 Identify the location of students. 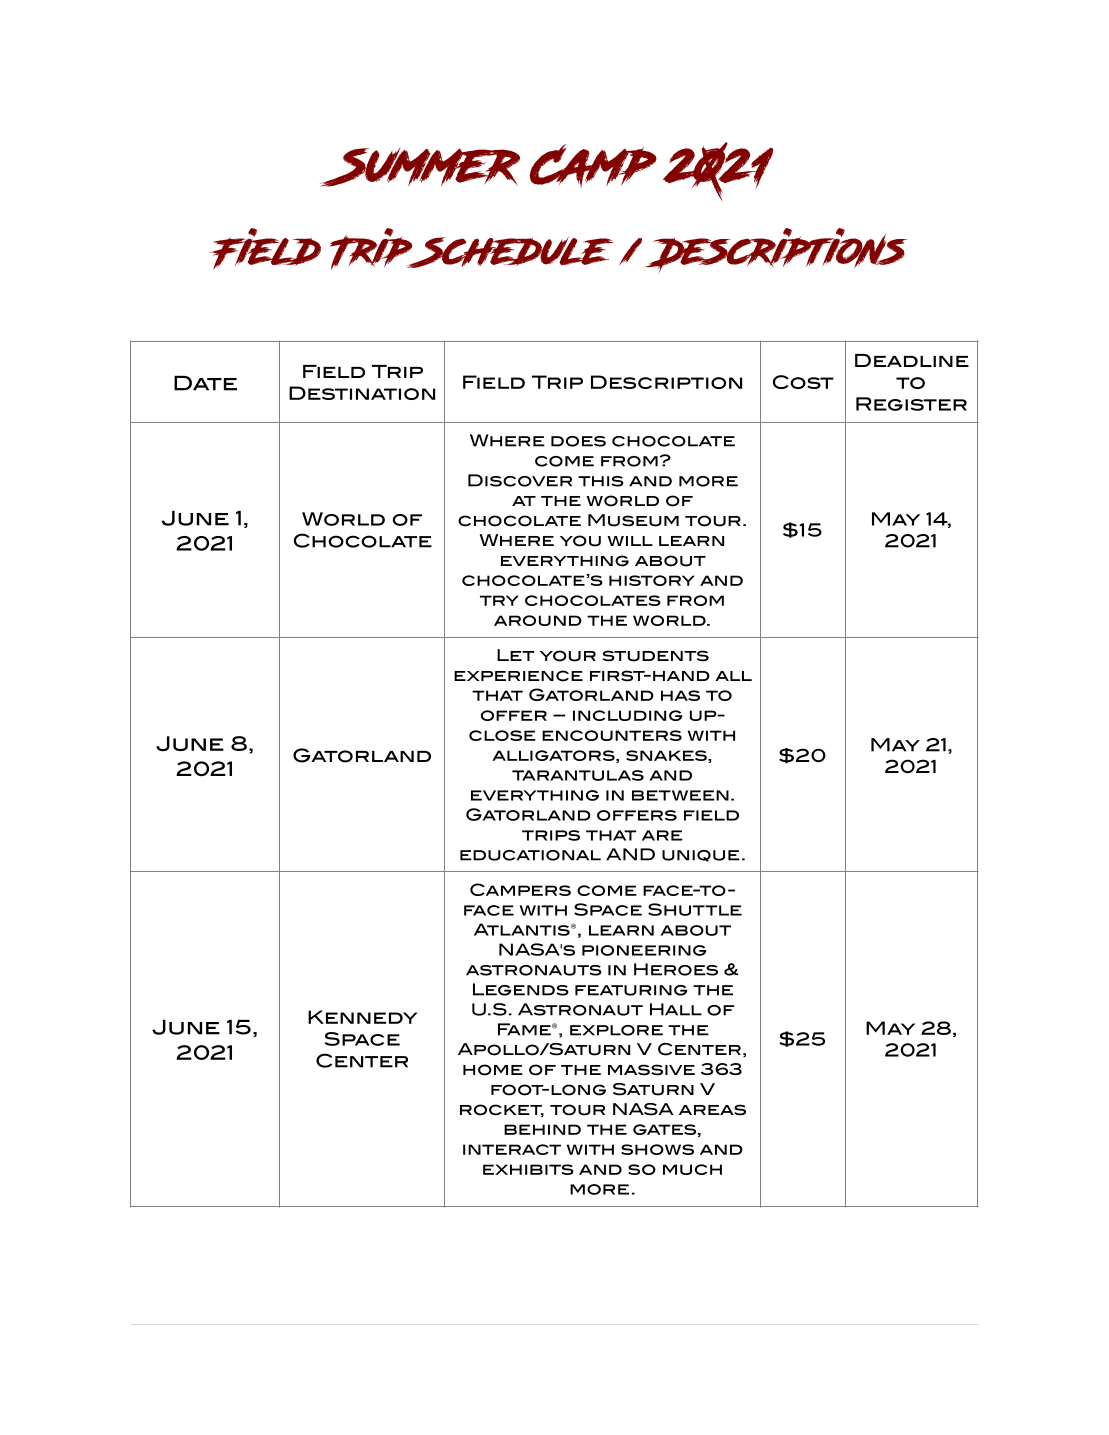
(655, 656).
